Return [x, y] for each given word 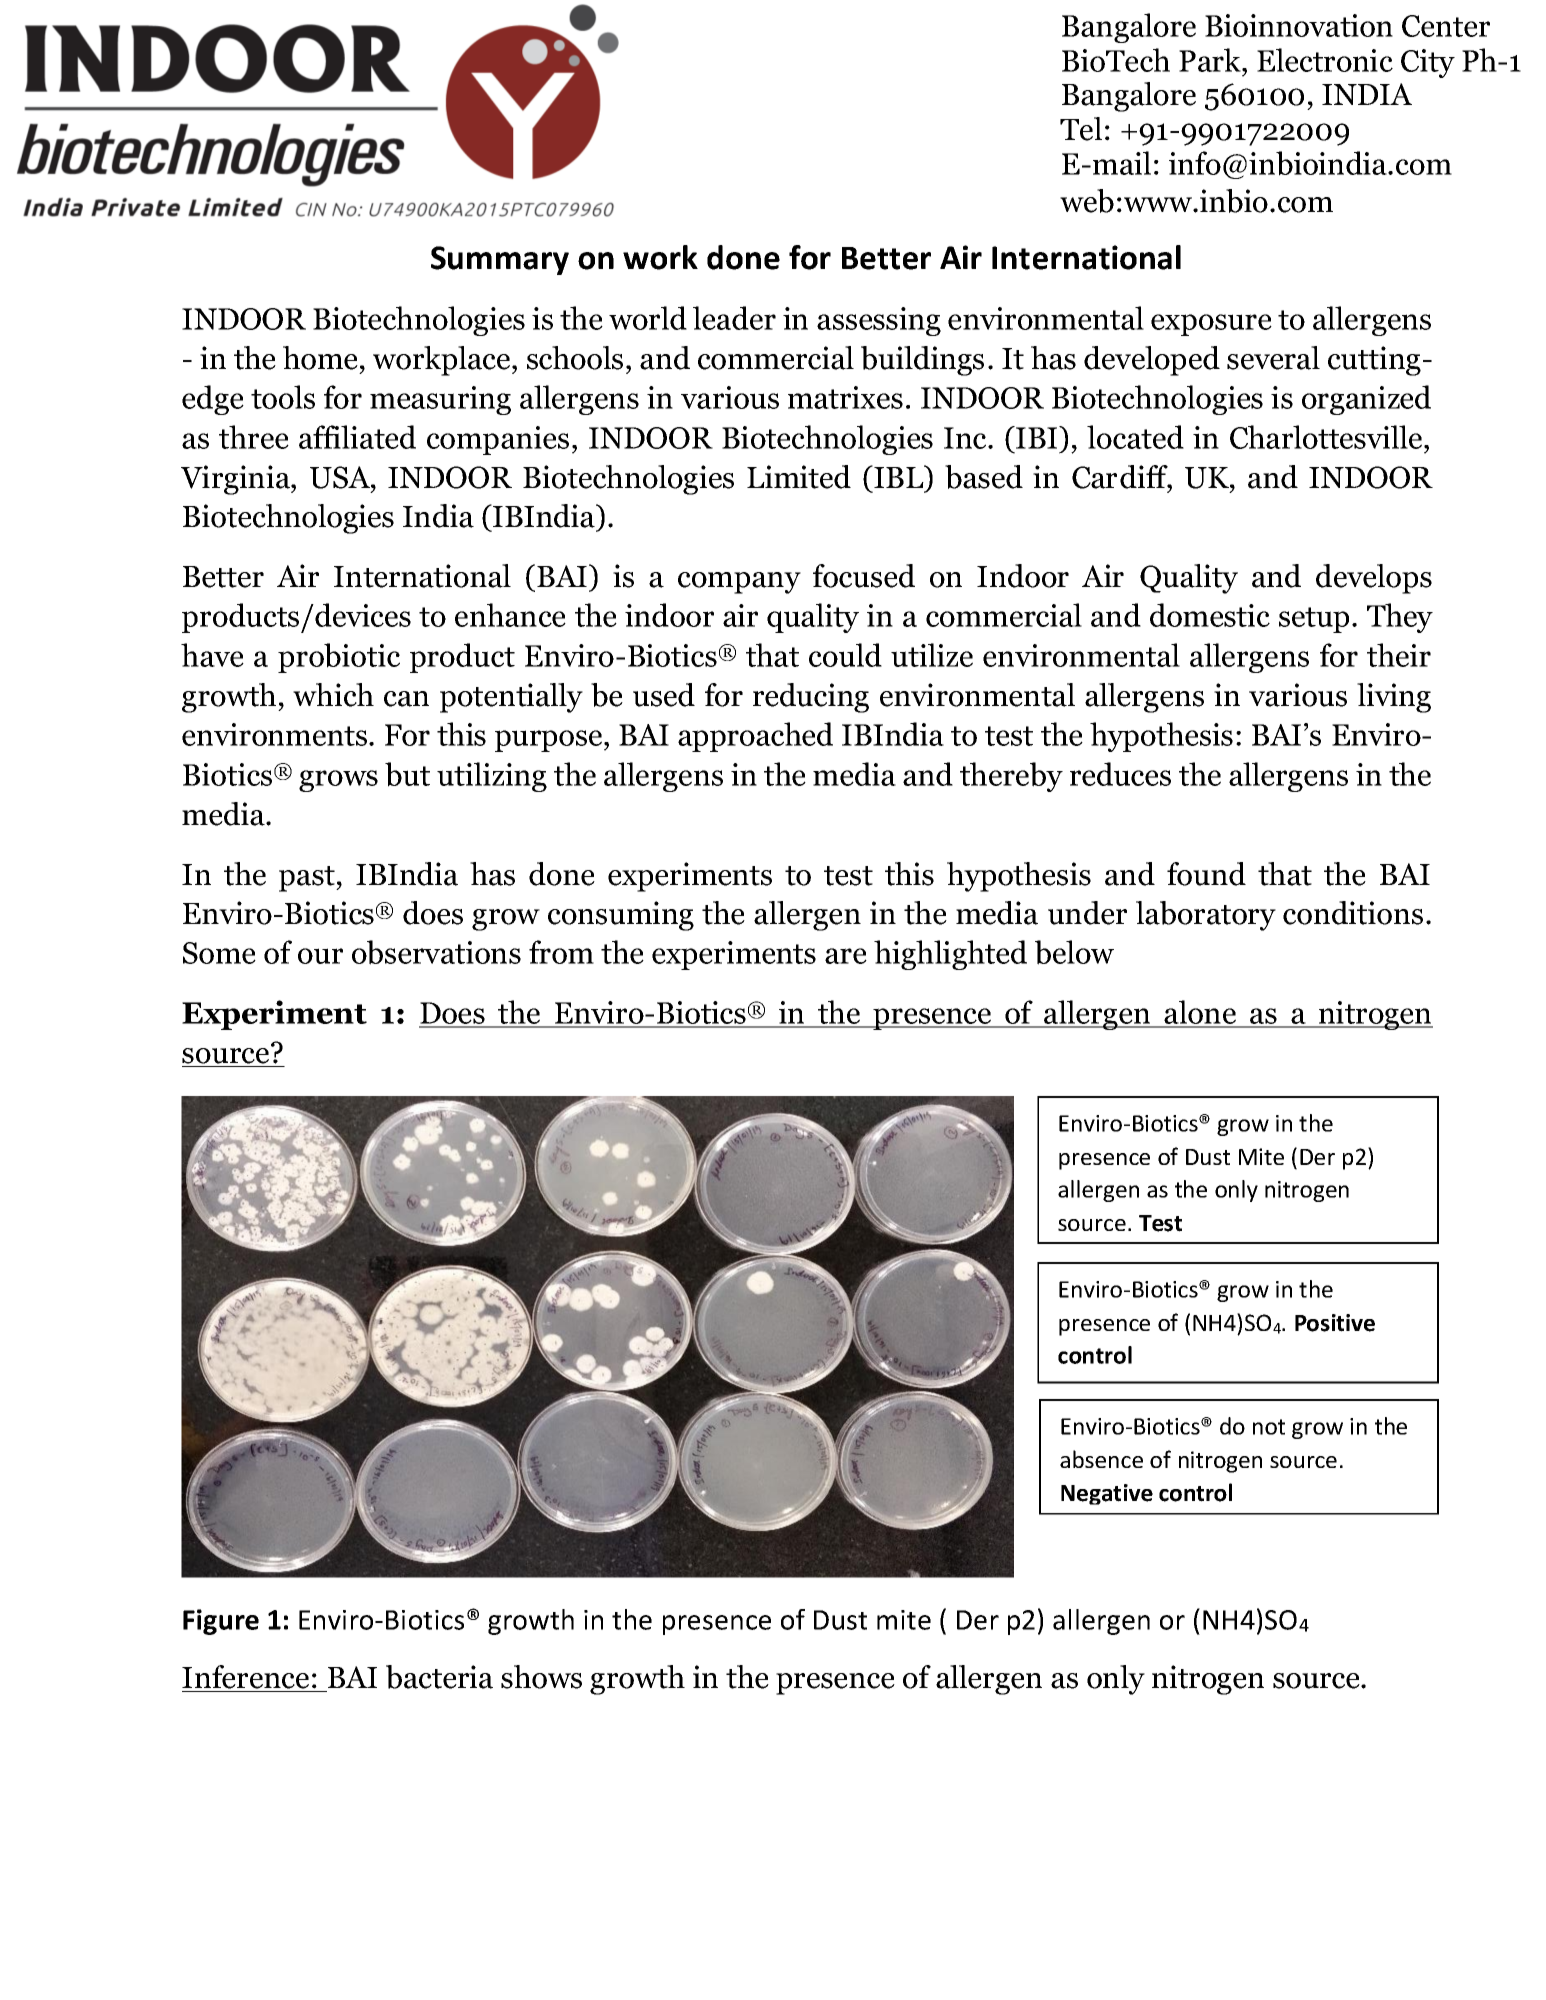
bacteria [439, 1677]
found [1206, 874]
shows [541, 1677]
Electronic [1325, 60]
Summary [500, 260]
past [308, 879]
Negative [1107, 1494]
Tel [1081, 129]
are [846, 956]
